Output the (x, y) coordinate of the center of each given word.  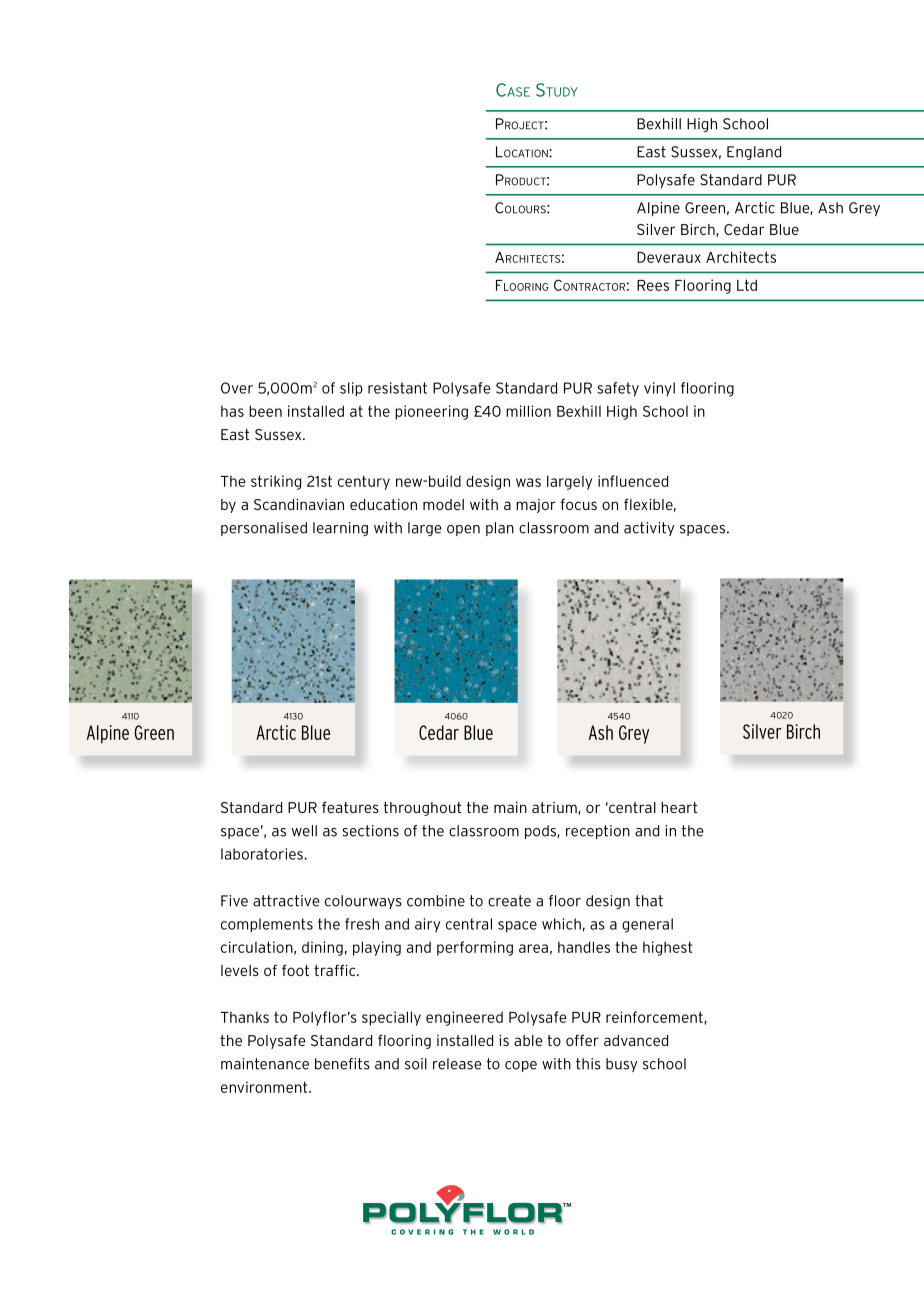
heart (679, 807)
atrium (555, 808)
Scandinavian (299, 504)
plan (500, 529)
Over (237, 388)
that (649, 901)
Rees (653, 285)
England (754, 153)
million (528, 411)
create (509, 901)
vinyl (659, 389)
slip (351, 389)
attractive (286, 901)
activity (649, 529)
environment (265, 1087)
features (350, 807)
